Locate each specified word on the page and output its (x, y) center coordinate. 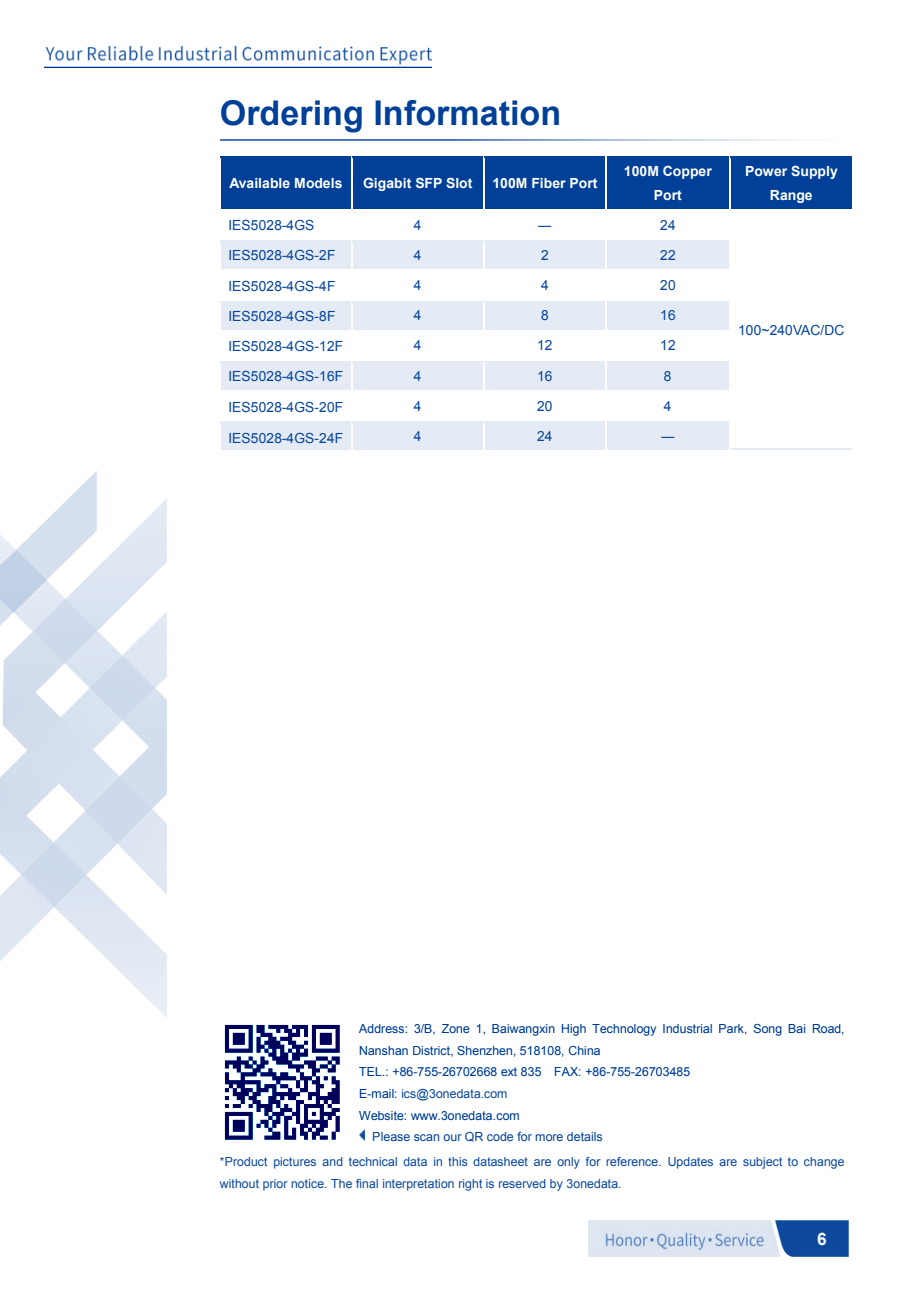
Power (766, 171)
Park (733, 1029)
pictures (295, 1163)
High (574, 1030)
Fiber (549, 183)
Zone (455, 1028)
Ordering (291, 116)
